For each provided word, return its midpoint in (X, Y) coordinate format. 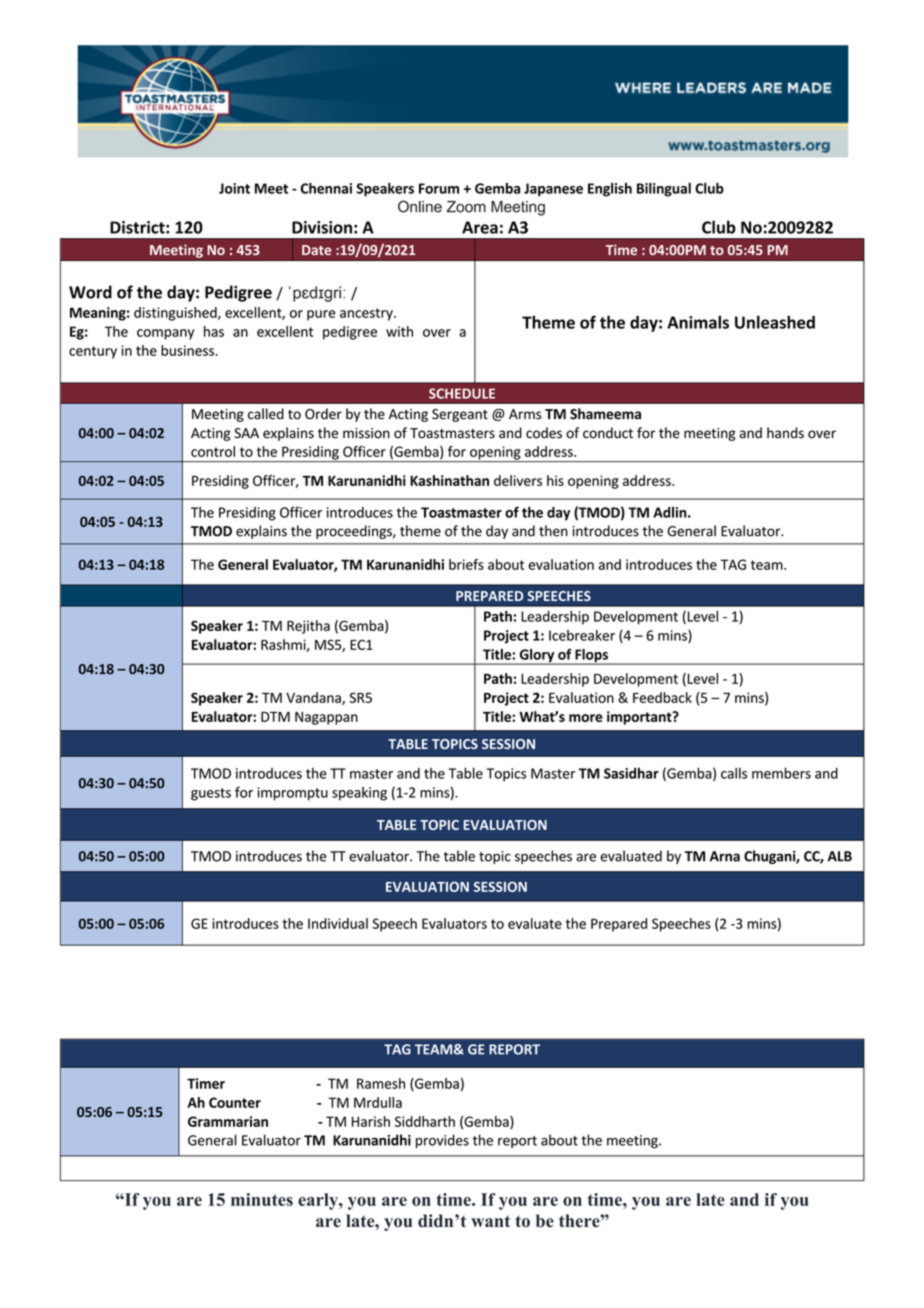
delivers (518, 480)
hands (785, 433)
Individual (338, 923)
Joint (234, 188)
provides (442, 1141)
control (213, 451)
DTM (275, 717)
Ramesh (381, 1083)
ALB (839, 856)
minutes (262, 1199)
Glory (537, 657)
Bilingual (664, 190)
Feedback (662, 697)
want (490, 1221)
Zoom (466, 207)
